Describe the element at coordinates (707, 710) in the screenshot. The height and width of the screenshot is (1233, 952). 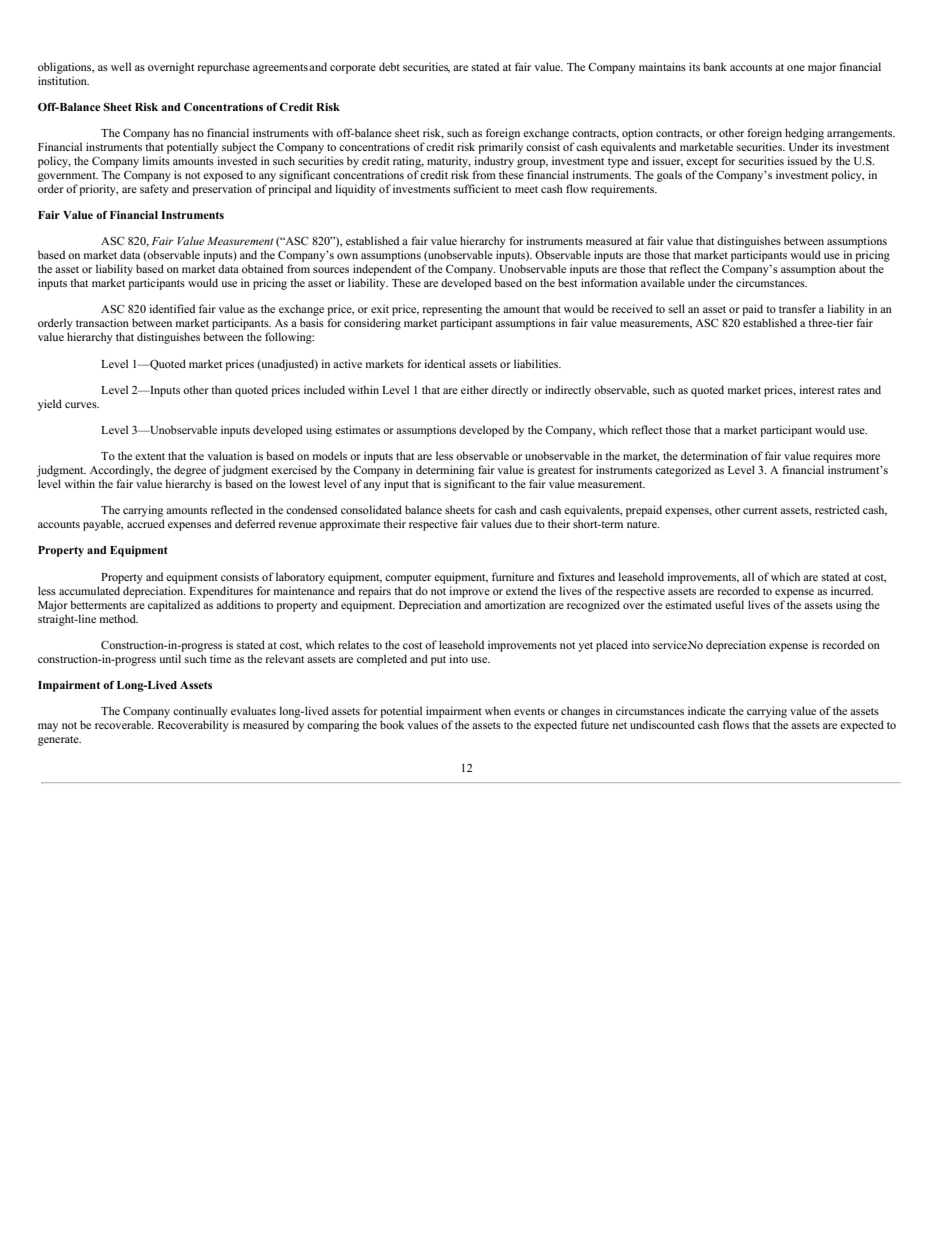
I see `indicate` at that location.
